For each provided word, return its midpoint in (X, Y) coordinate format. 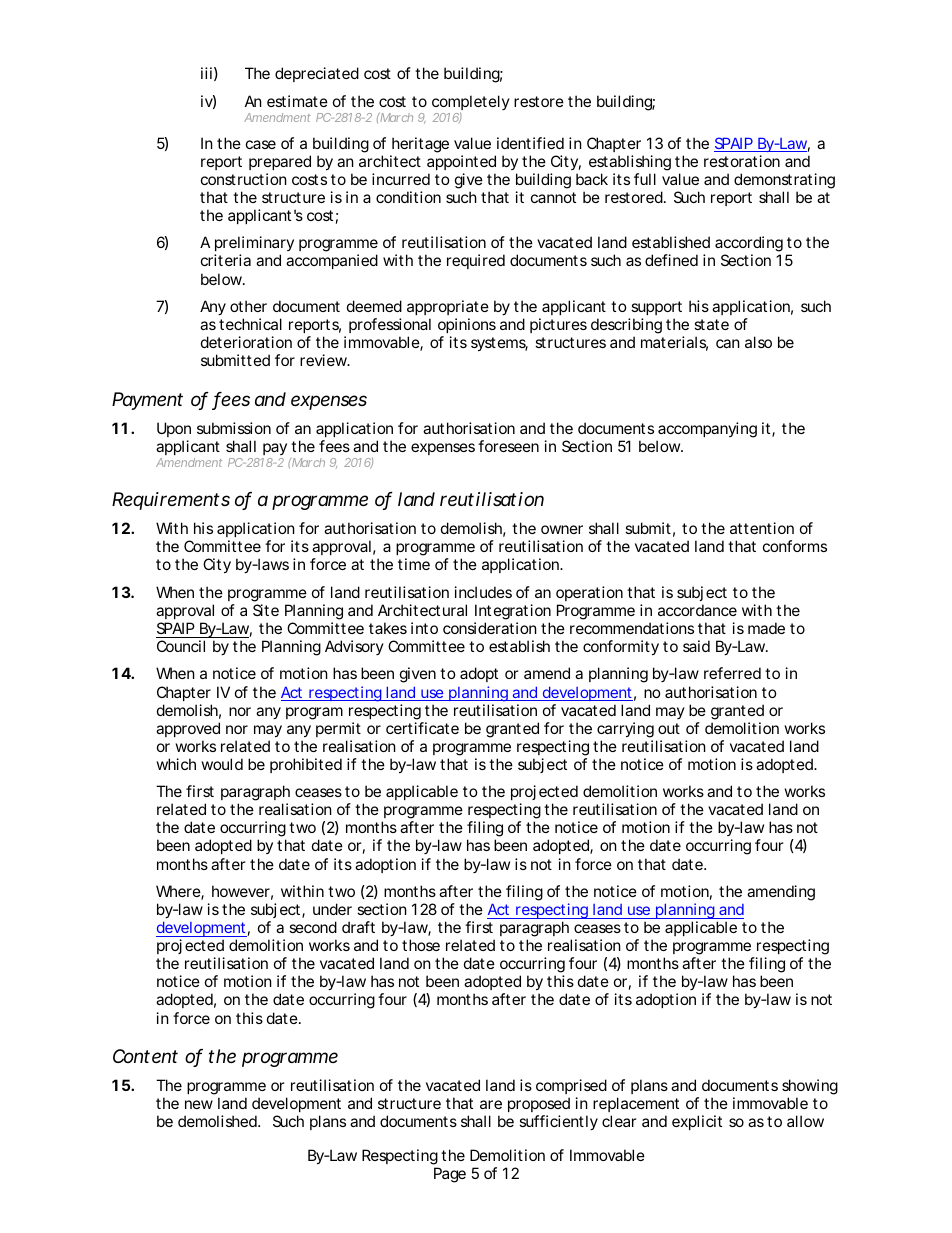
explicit (697, 1122)
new (199, 1104)
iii (206, 73)
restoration (742, 161)
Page (450, 1175)
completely (471, 104)
